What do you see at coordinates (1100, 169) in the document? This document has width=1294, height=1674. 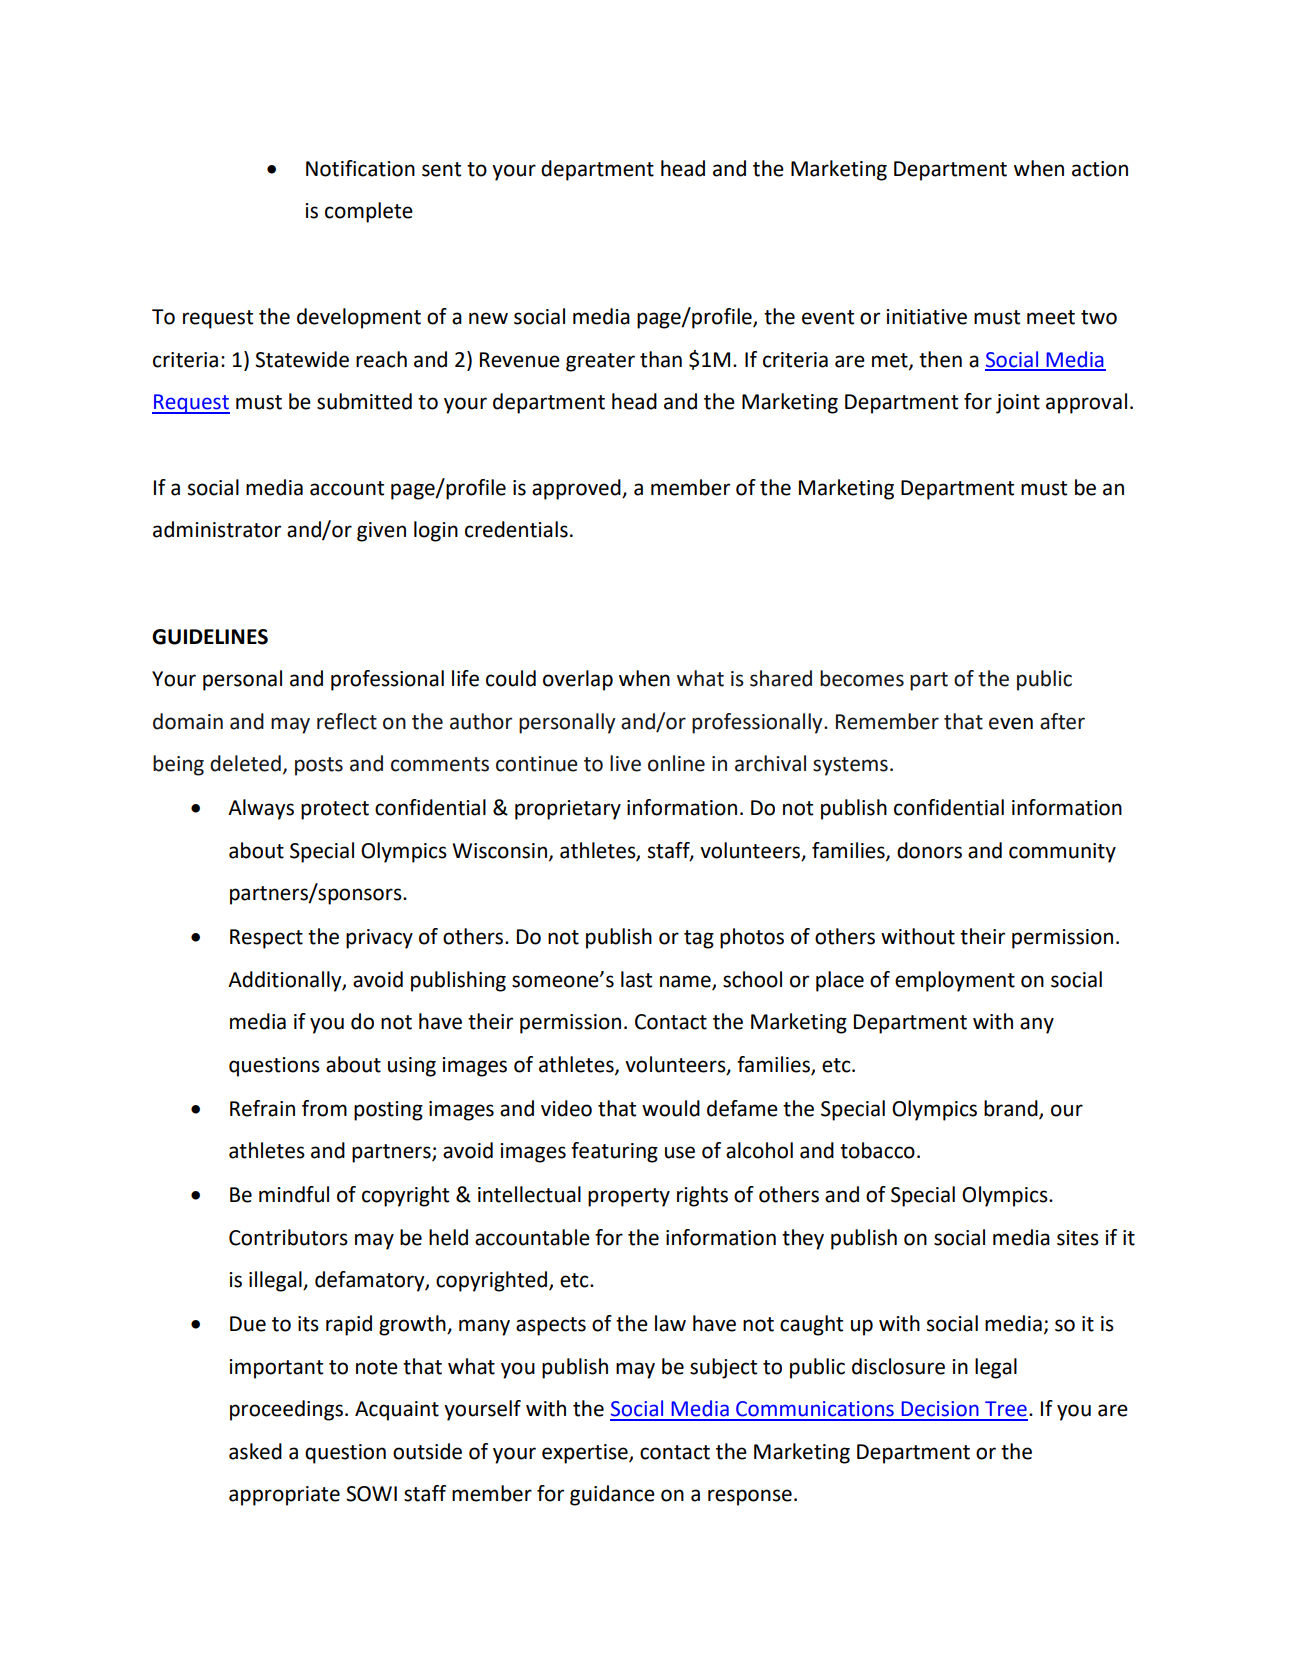 I see `action` at bounding box center [1100, 169].
